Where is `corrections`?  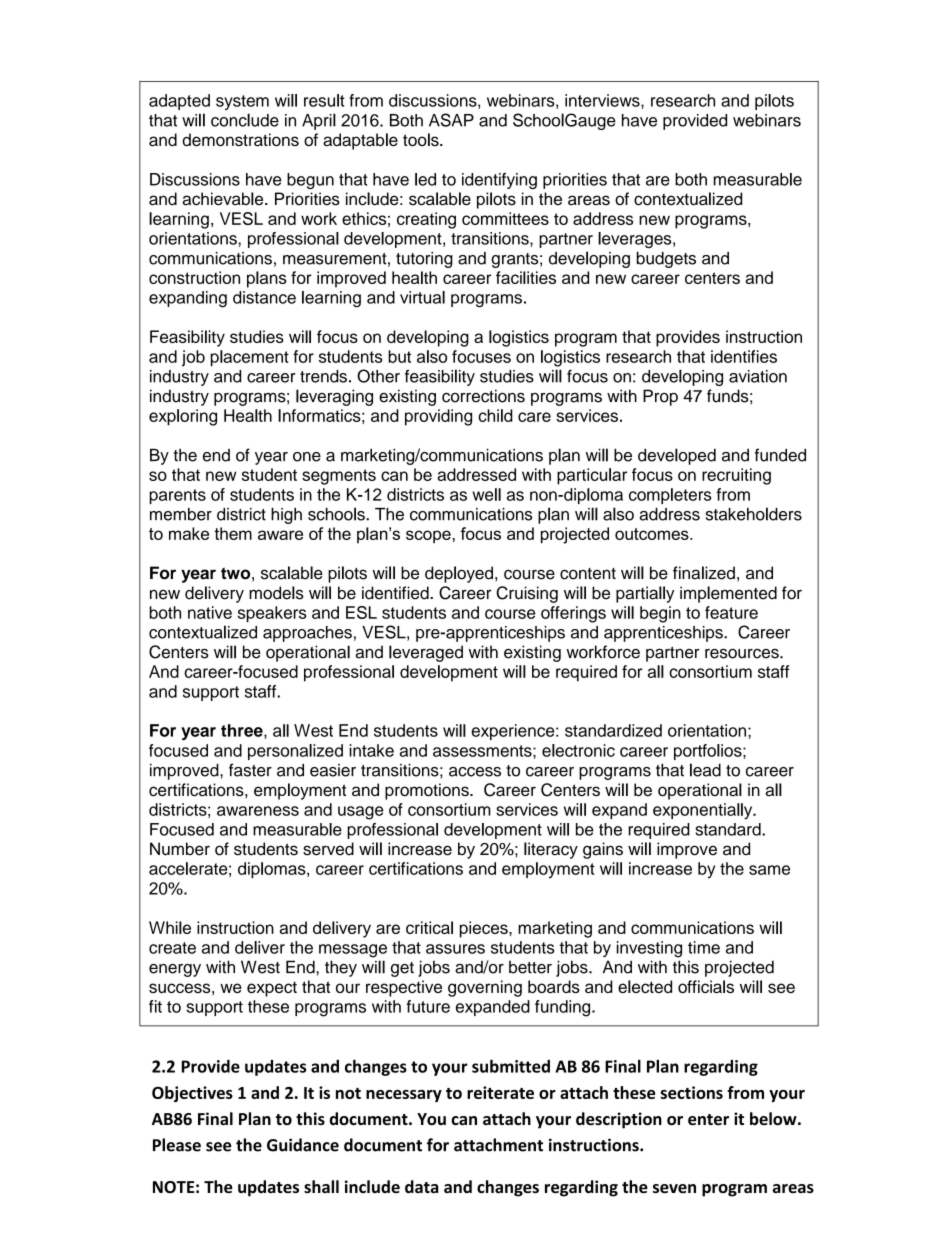
corrections is located at coordinates (483, 396).
